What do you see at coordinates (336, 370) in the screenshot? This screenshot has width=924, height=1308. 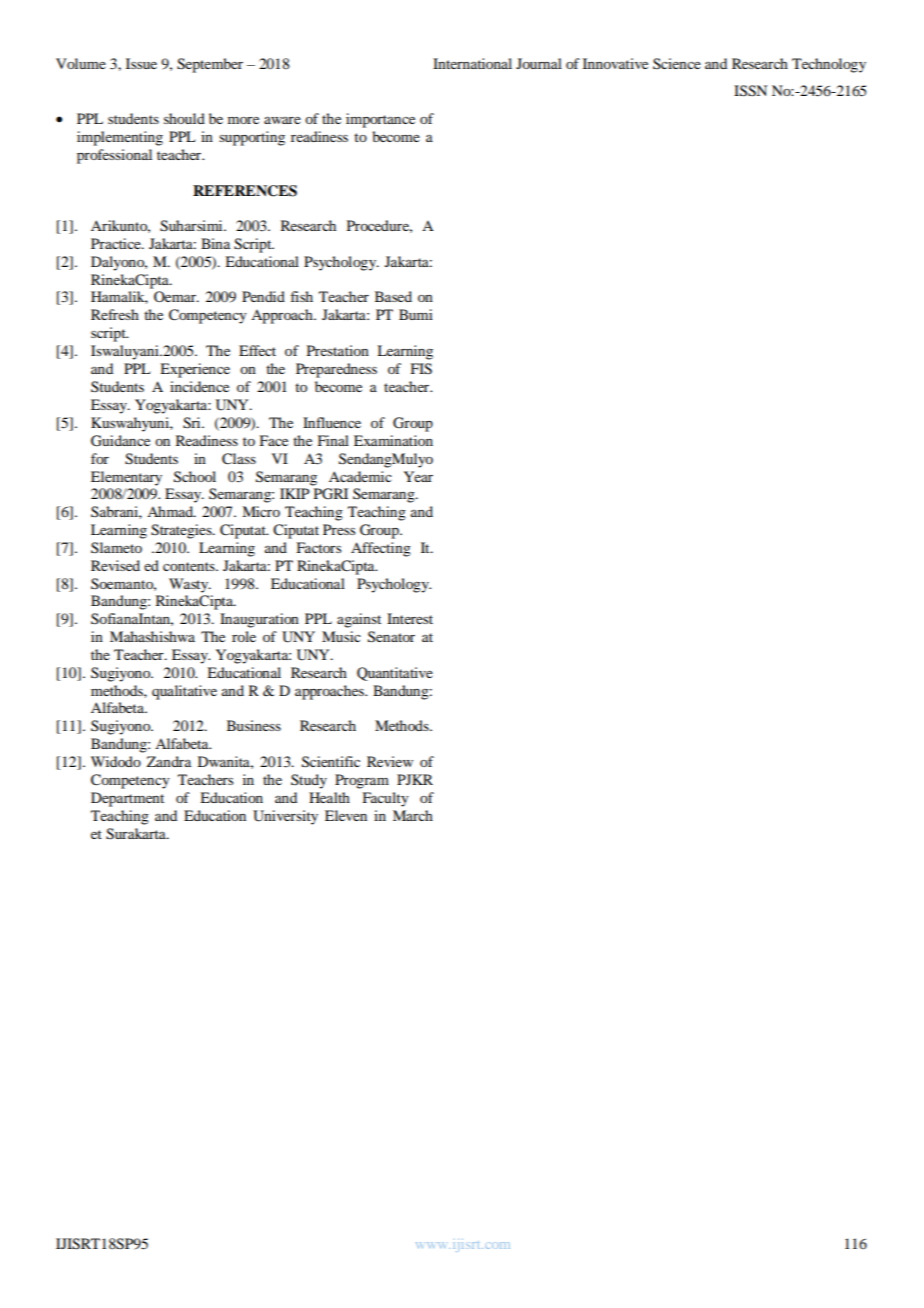 I see `Preparedness` at bounding box center [336, 370].
